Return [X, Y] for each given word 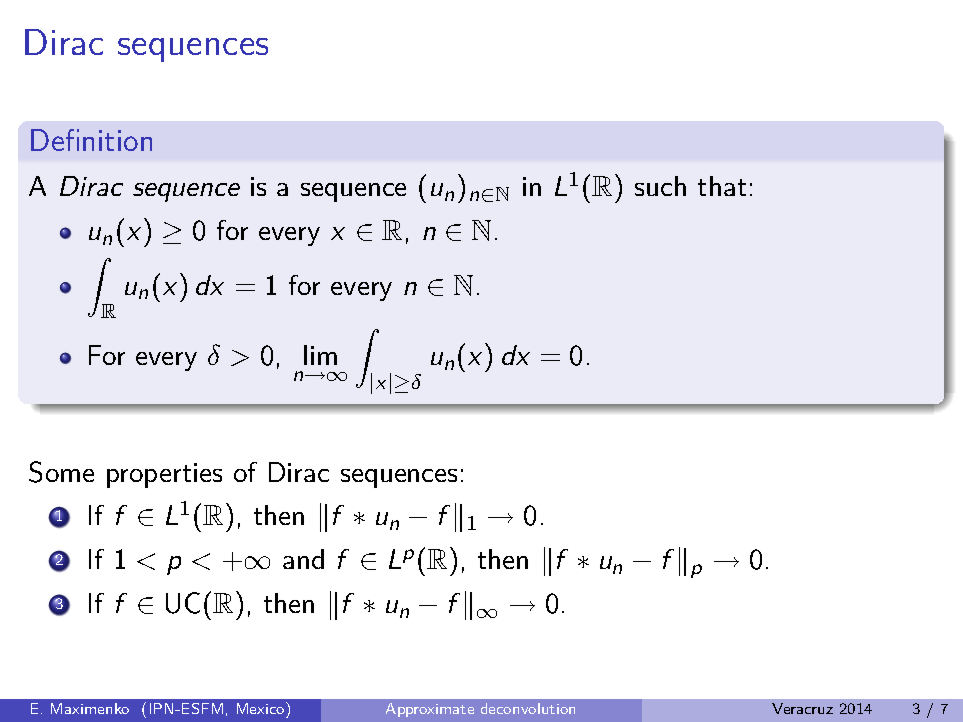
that [722, 186]
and [303, 559]
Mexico [262, 710]
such [660, 186]
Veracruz [802, 708]
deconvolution [528, 708]
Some [61, 472]
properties [164, 475]
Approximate [430, 710]
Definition [91, 140]
